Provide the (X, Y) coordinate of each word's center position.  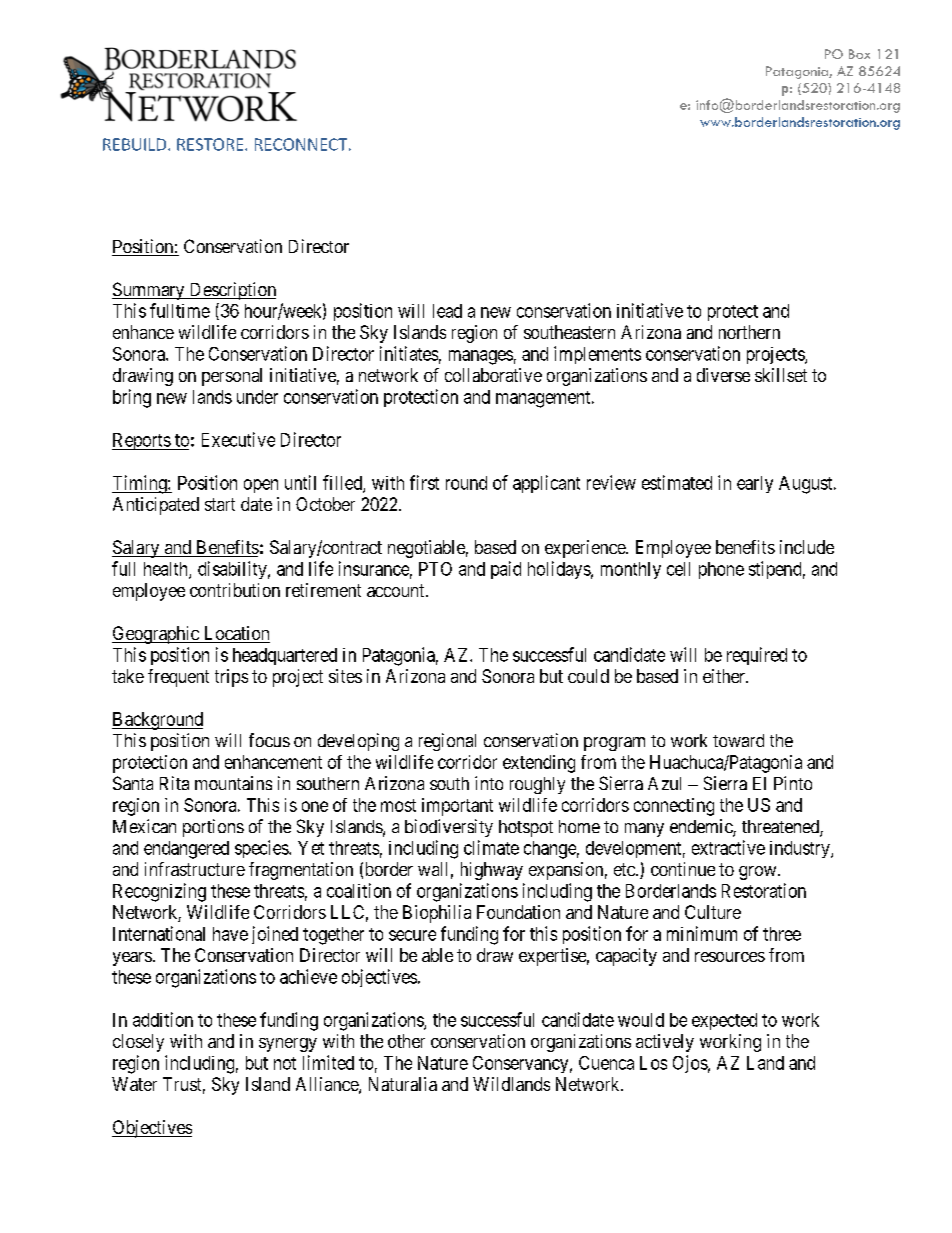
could (588, 676)
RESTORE (211, 144)
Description (231, 291)
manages (481, 357)
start (220, 504)
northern (749, 332)
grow (759, 873)
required (757, 656)
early (755, 484)
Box (859, 54)
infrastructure (195, 869)
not (285, 1063)
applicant (546, 484)
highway (492, 871)
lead (447, 311)
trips (231, 678)
